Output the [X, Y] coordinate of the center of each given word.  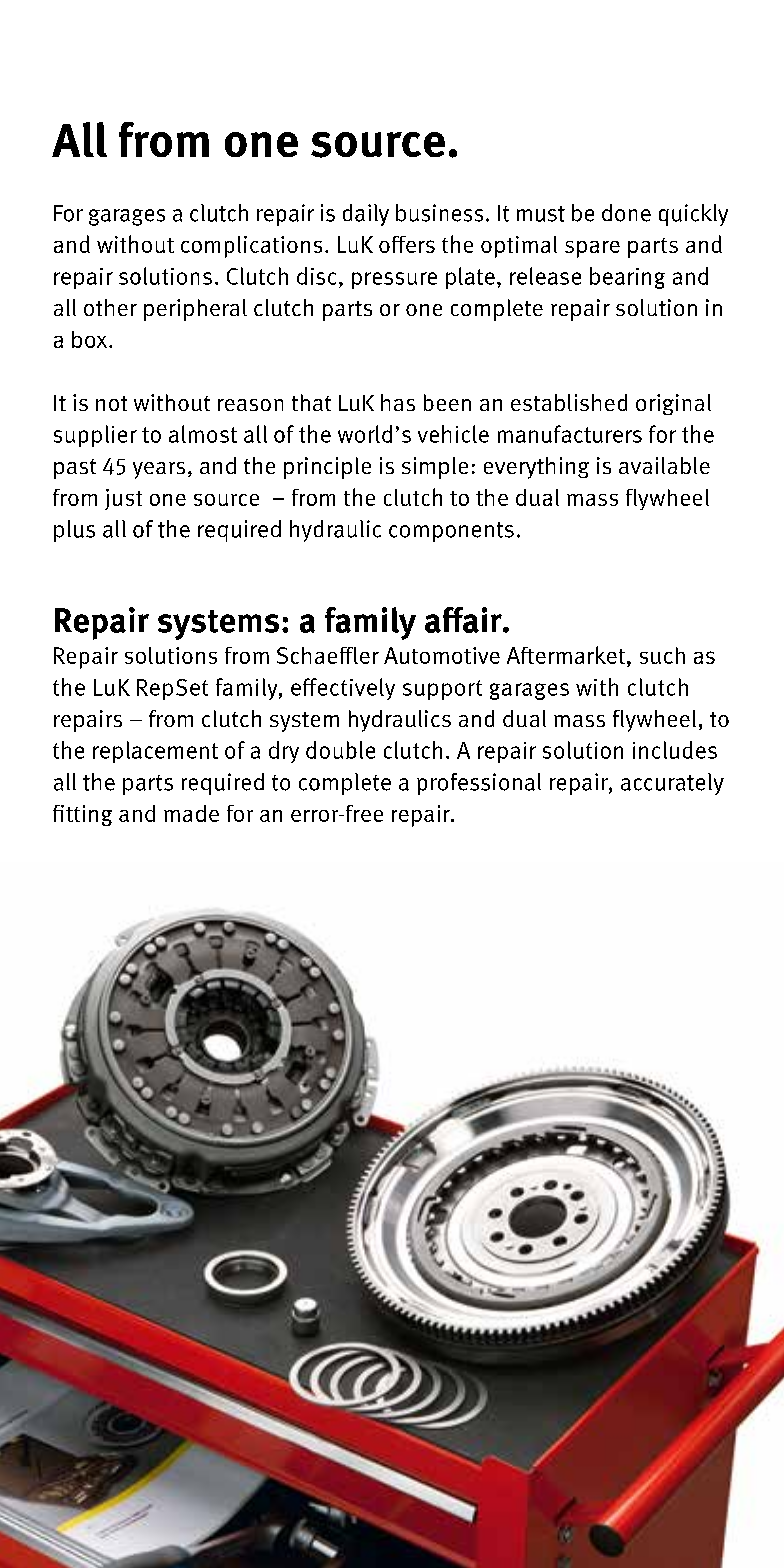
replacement [155, 752]
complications [251, 247]
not [111, 403]
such [662, 655]
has [398, 402]
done [626, 213]
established [569, 402]
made [191, 813]
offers [407, 244]
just [123, 499]
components [451, 532]
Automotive [442, 655]
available [664, 465]
